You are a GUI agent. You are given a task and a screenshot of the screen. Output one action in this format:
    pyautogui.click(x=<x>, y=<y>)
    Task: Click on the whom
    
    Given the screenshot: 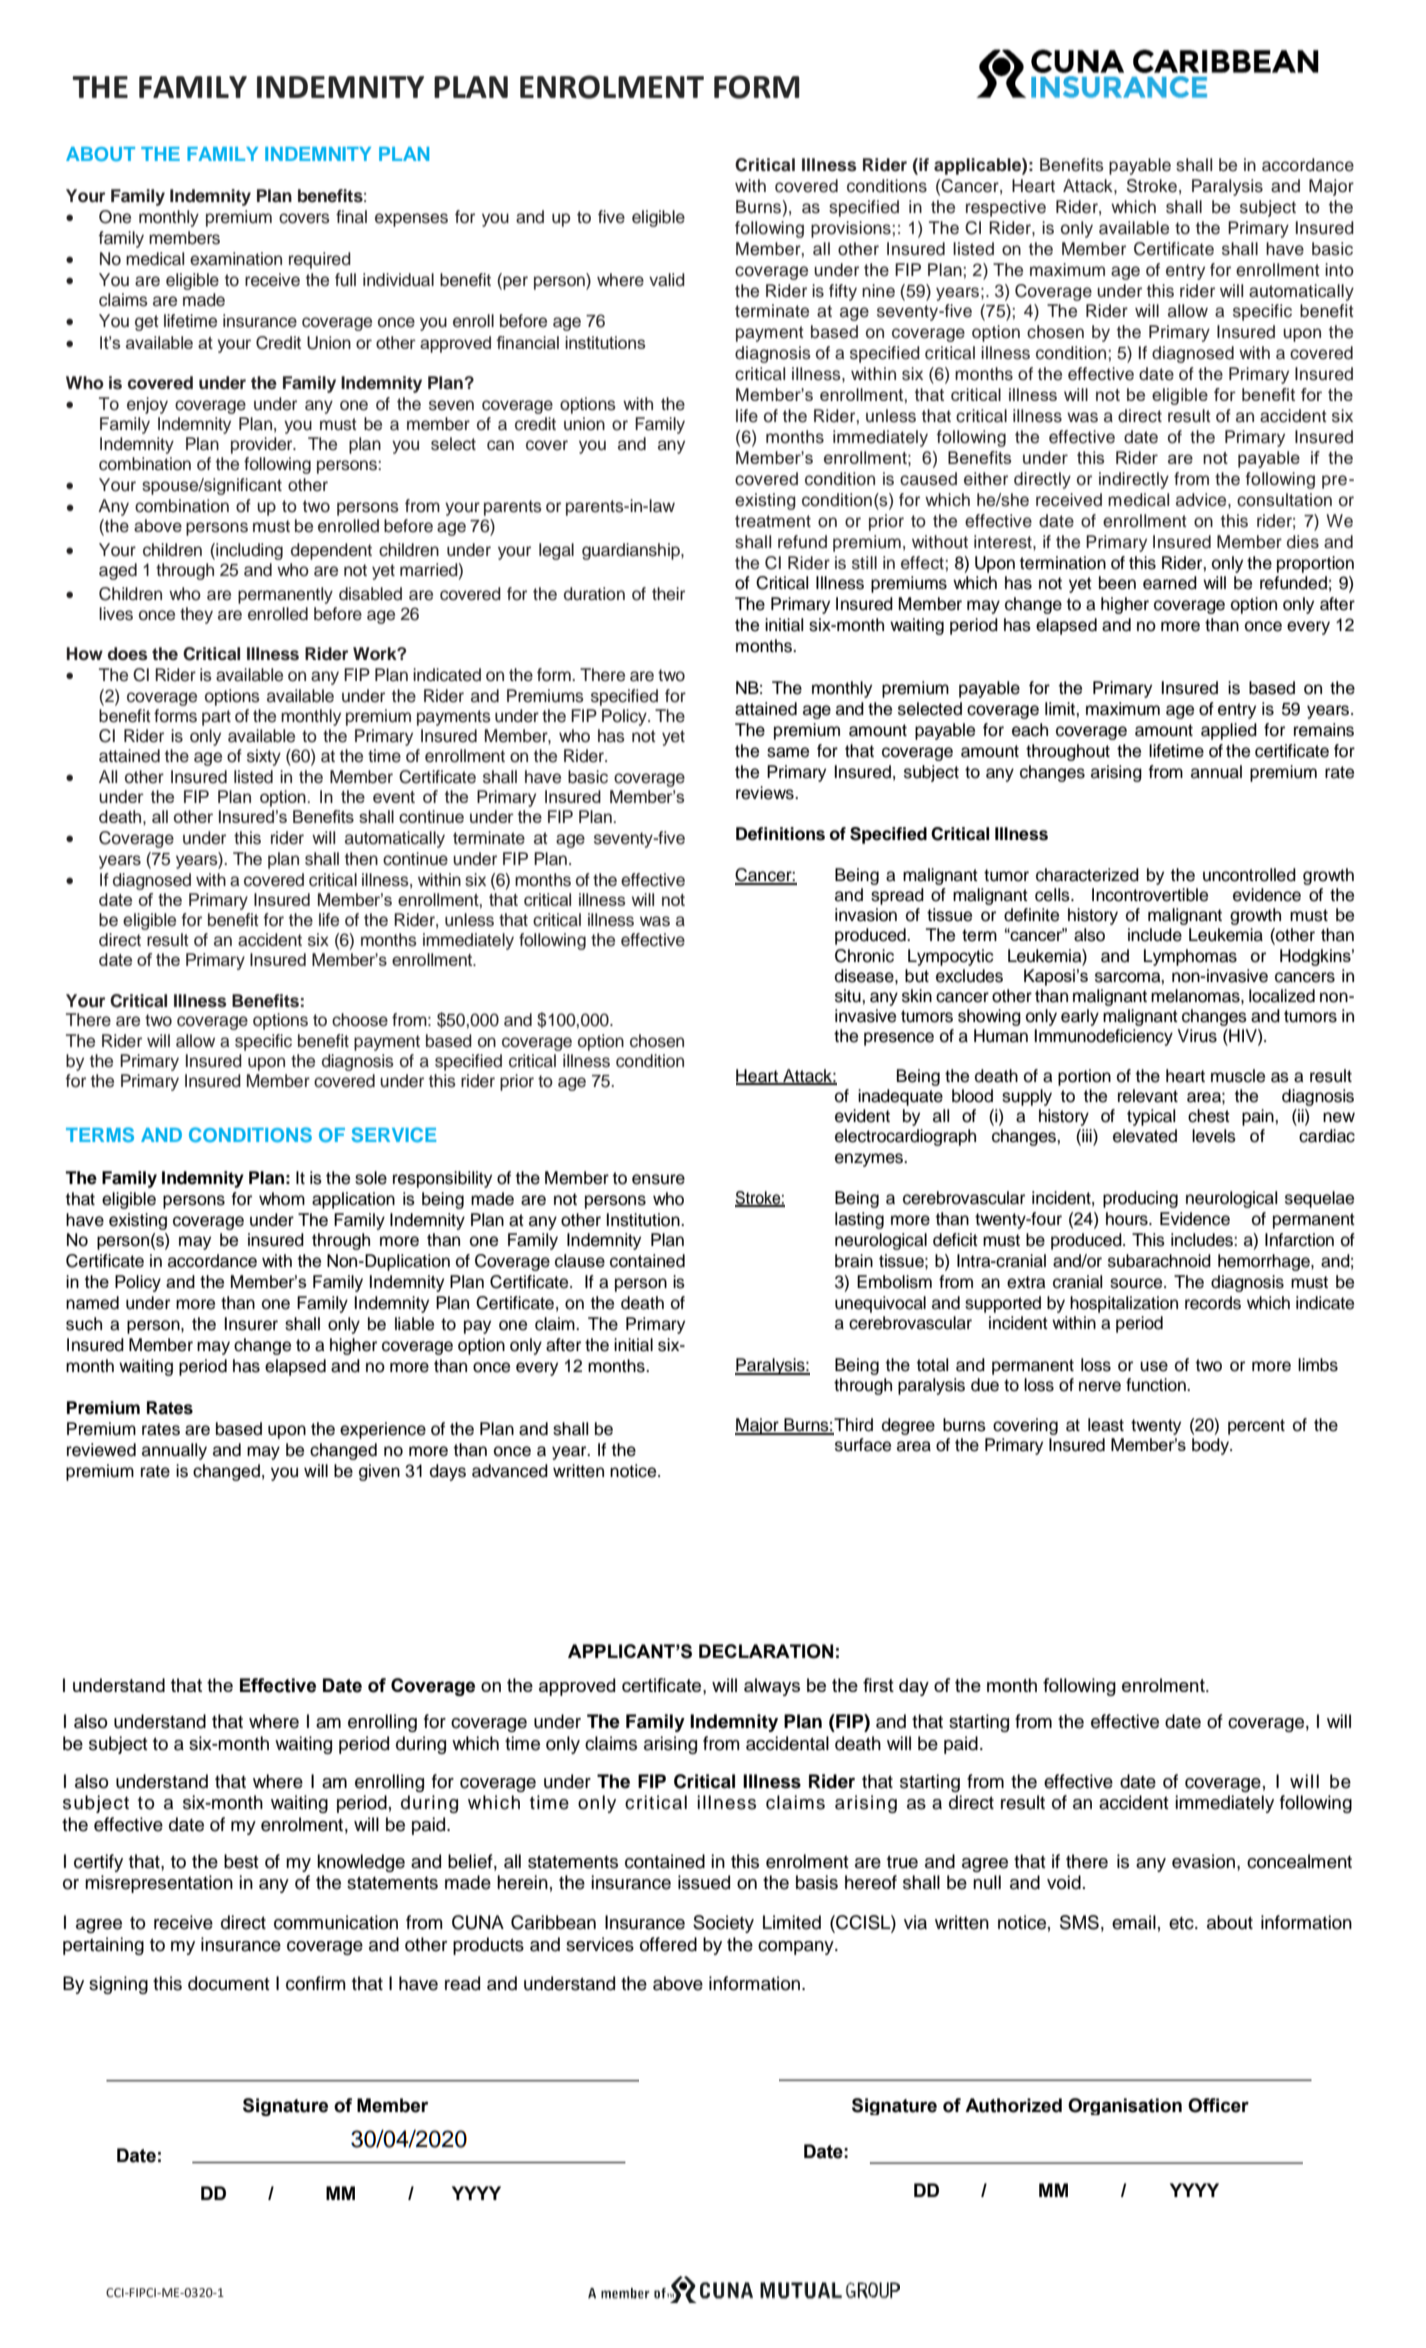 What is the action you would take?
    pyautogui.click(x=282, y=1199)
